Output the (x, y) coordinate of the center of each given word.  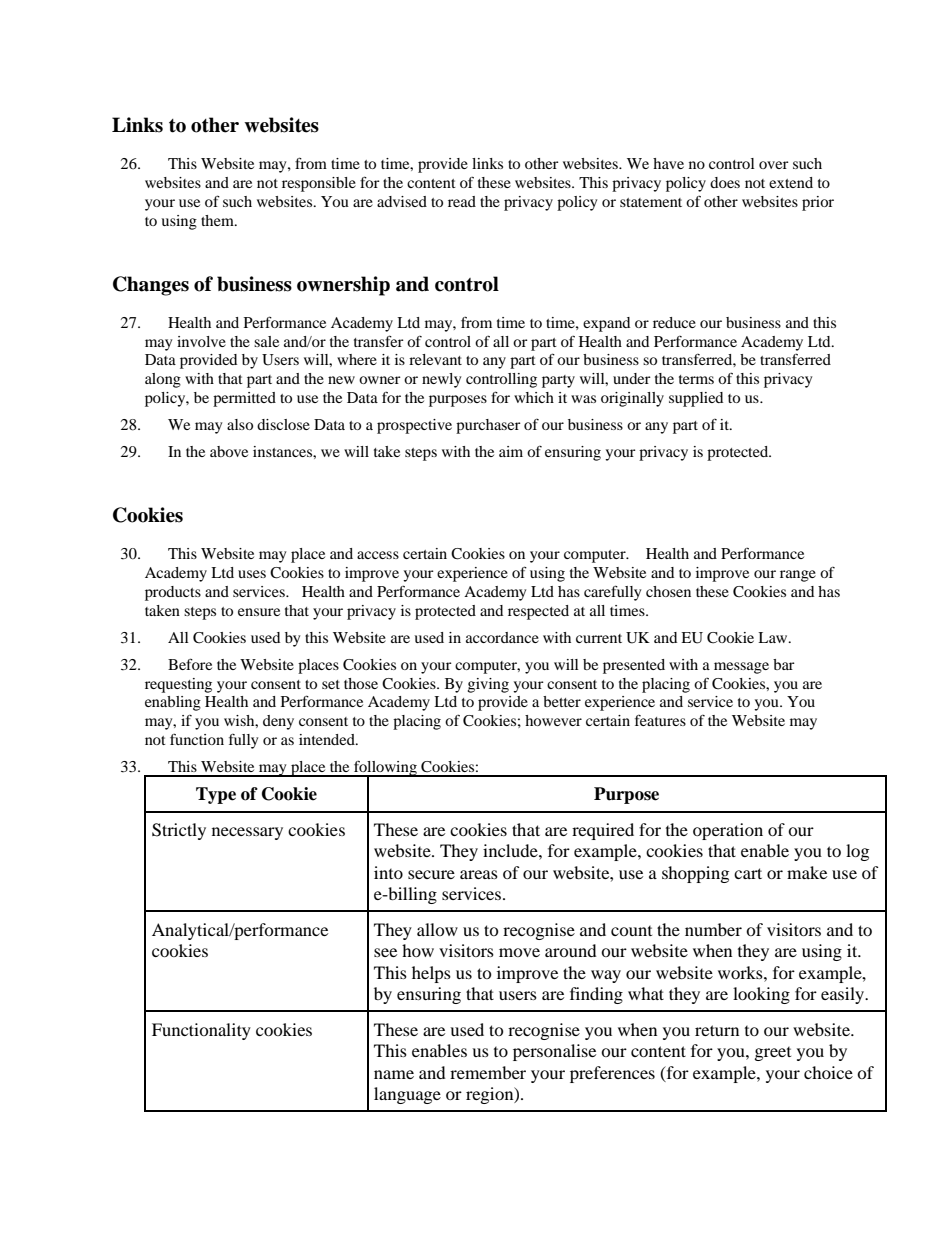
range (798, 576)
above (229, 451)
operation (728, 831)
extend (791, 182)
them (218, 220)
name (394, 1074)
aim (511, 451)
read (462, 201)
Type (216, 795)
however (553, 720)
